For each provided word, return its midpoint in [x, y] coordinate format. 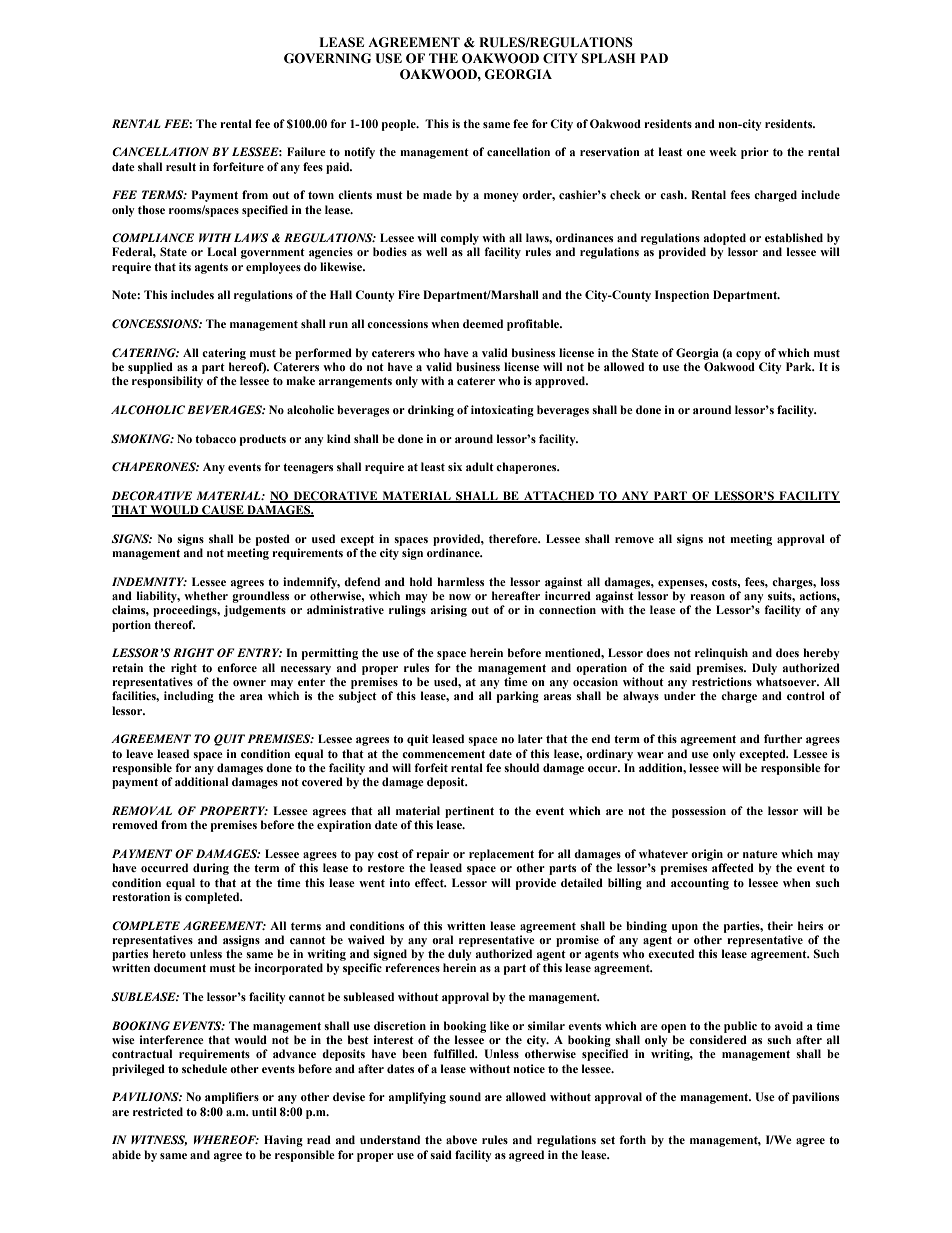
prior [755, 153]
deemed [483, 323]
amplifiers [232, 1098]
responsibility [167, 382]
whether [206, 595]
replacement [501, 855]
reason [707, 597]
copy [748, 355]
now [460, 597]
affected [733, 867]
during [211, 869]
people [400, 125]
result [181, 166]
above [461, 1139]
